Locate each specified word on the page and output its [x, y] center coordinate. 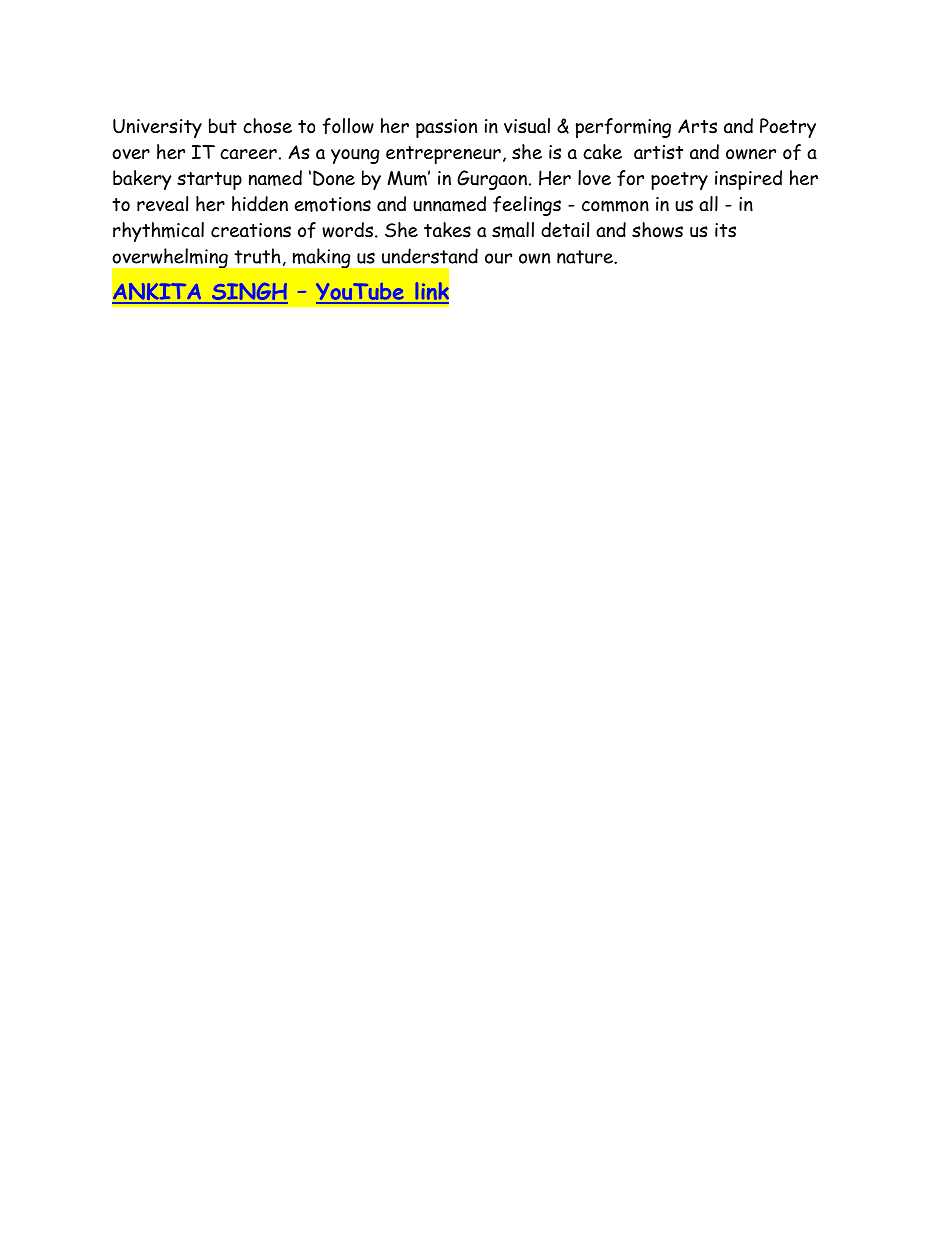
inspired [748, 180]
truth [257, 256]
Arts [697, 126]
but [223, 126]
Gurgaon [492, 180]
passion [446, 128]
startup [209, 181]
